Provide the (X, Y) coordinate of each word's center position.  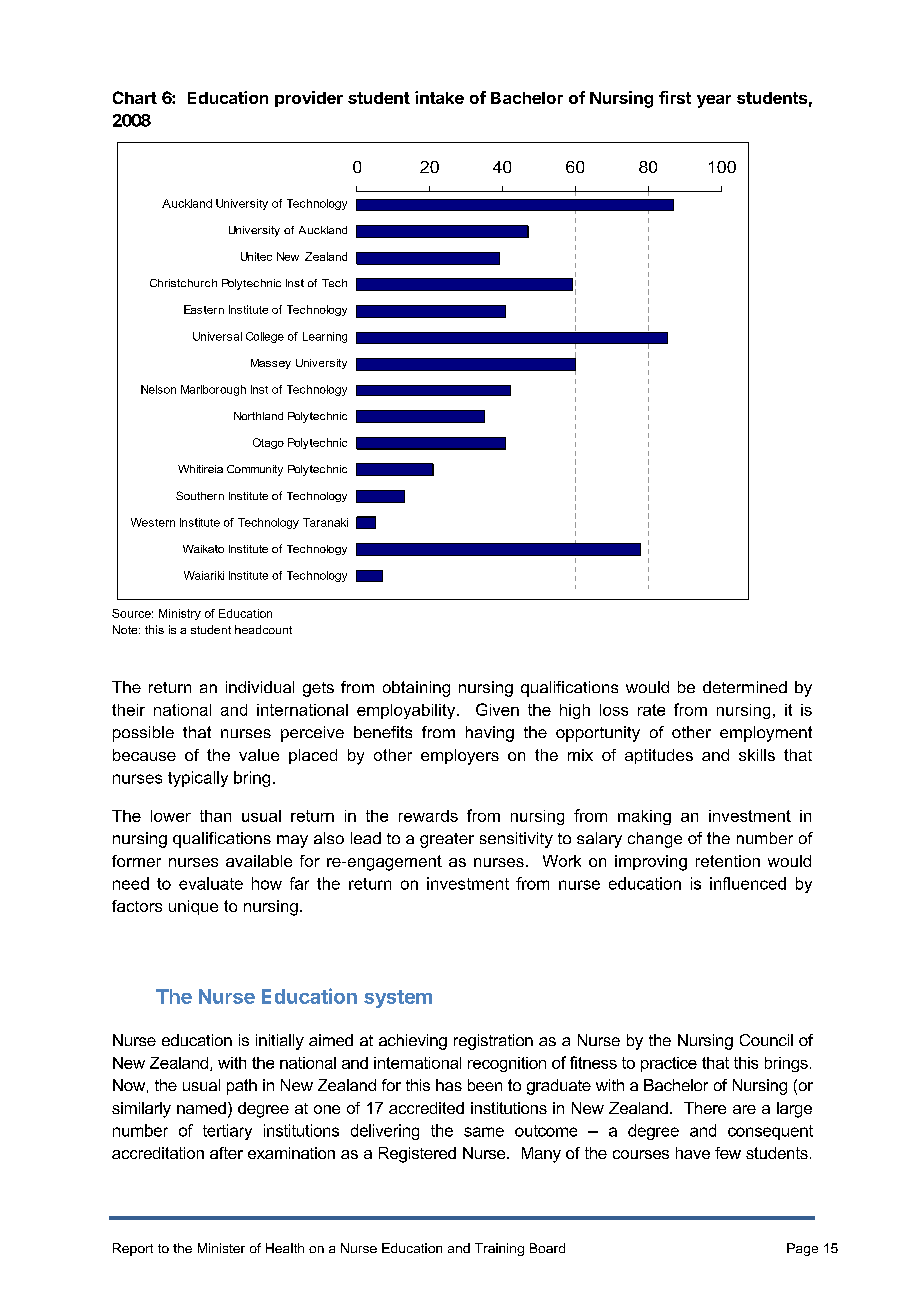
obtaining (416, 689)
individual (260, 687)
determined (745, 687)
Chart (135, 97)
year (714, 101)
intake (439, 97)
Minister (221, 1248)
